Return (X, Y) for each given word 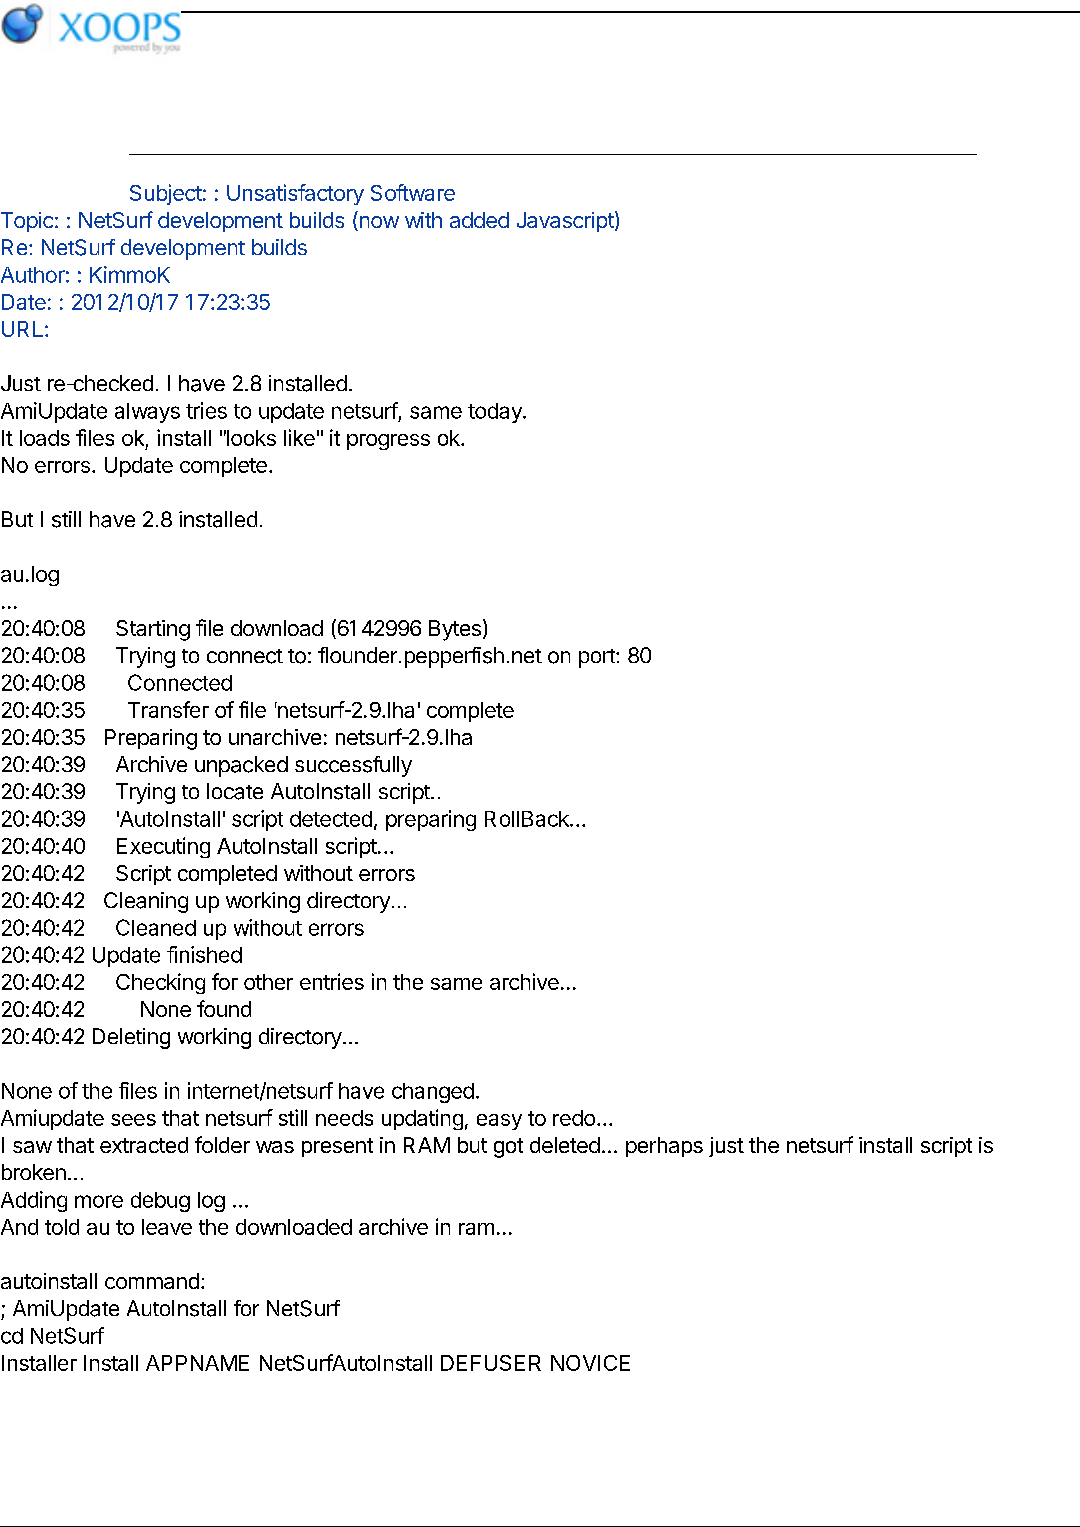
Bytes (455, 630)
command (152, 1281)
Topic (27, 222)
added (479, 220)
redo (574, 1118)
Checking (160, 983)
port (598, 658)
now (378, 223)
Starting (153, 630)
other (268, 982)
